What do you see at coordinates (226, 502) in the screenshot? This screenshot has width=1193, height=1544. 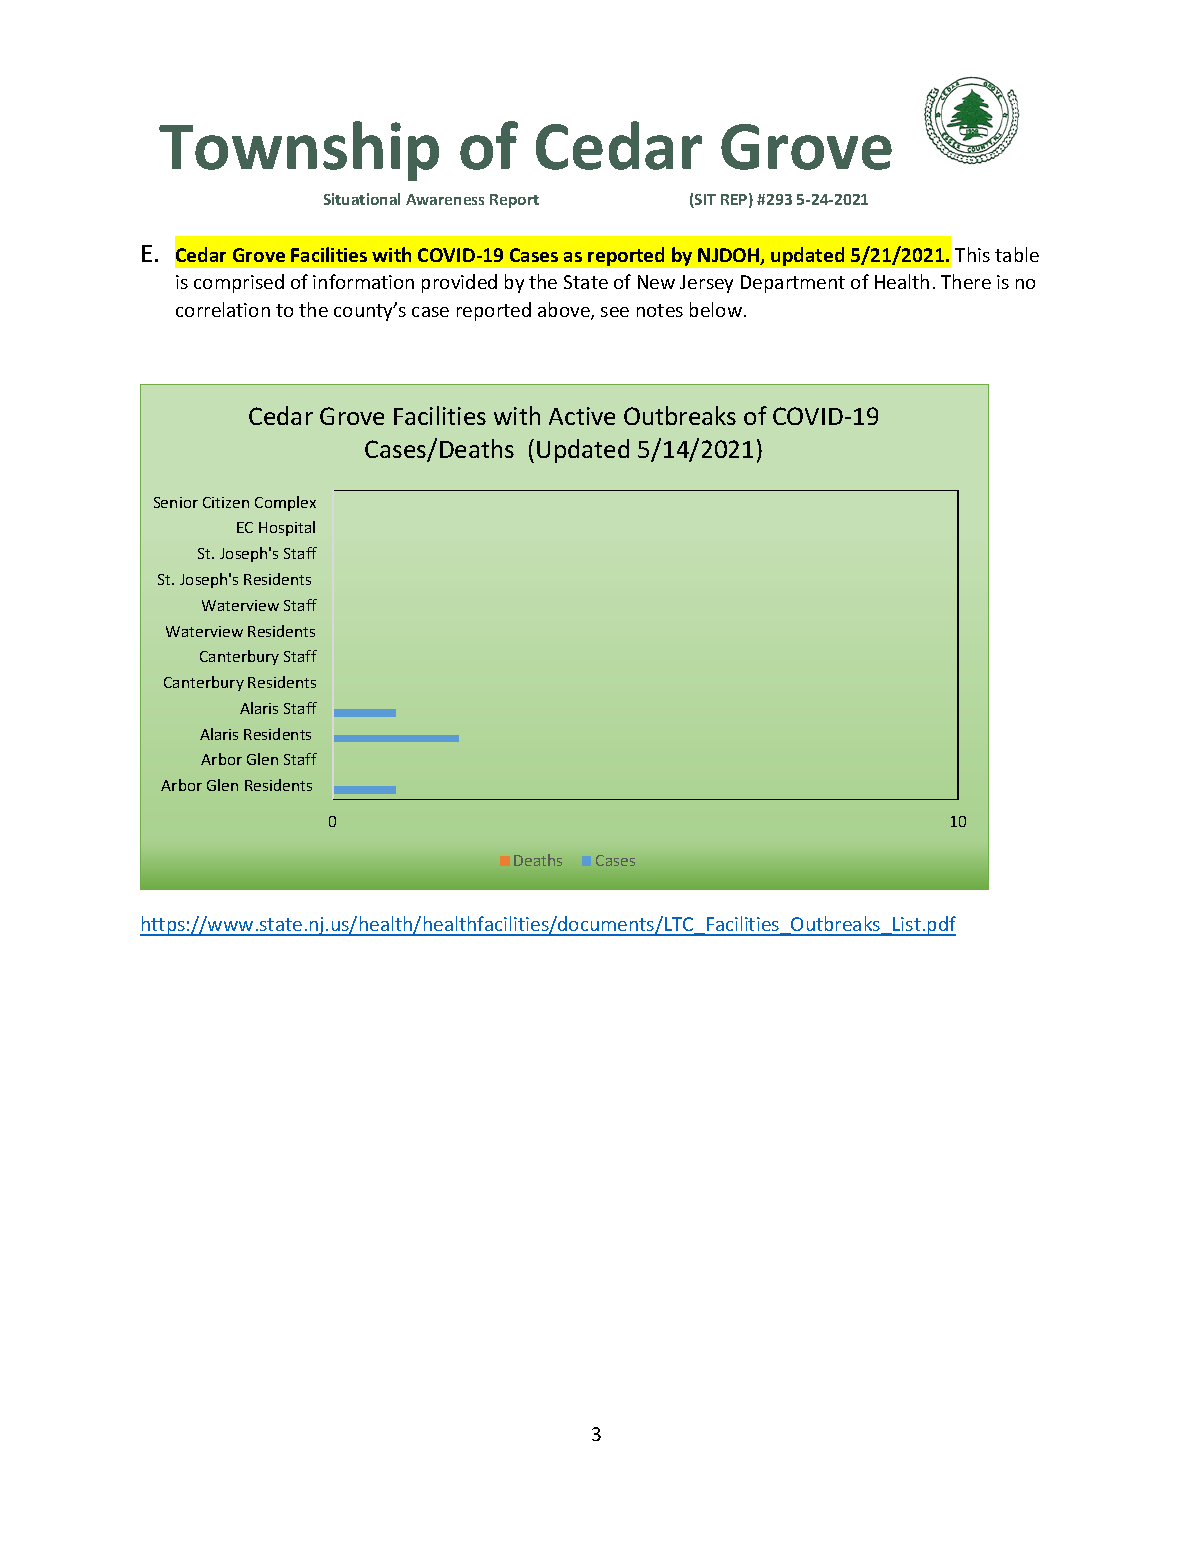 I see `Citizen` at bounding box center [226, 502].
